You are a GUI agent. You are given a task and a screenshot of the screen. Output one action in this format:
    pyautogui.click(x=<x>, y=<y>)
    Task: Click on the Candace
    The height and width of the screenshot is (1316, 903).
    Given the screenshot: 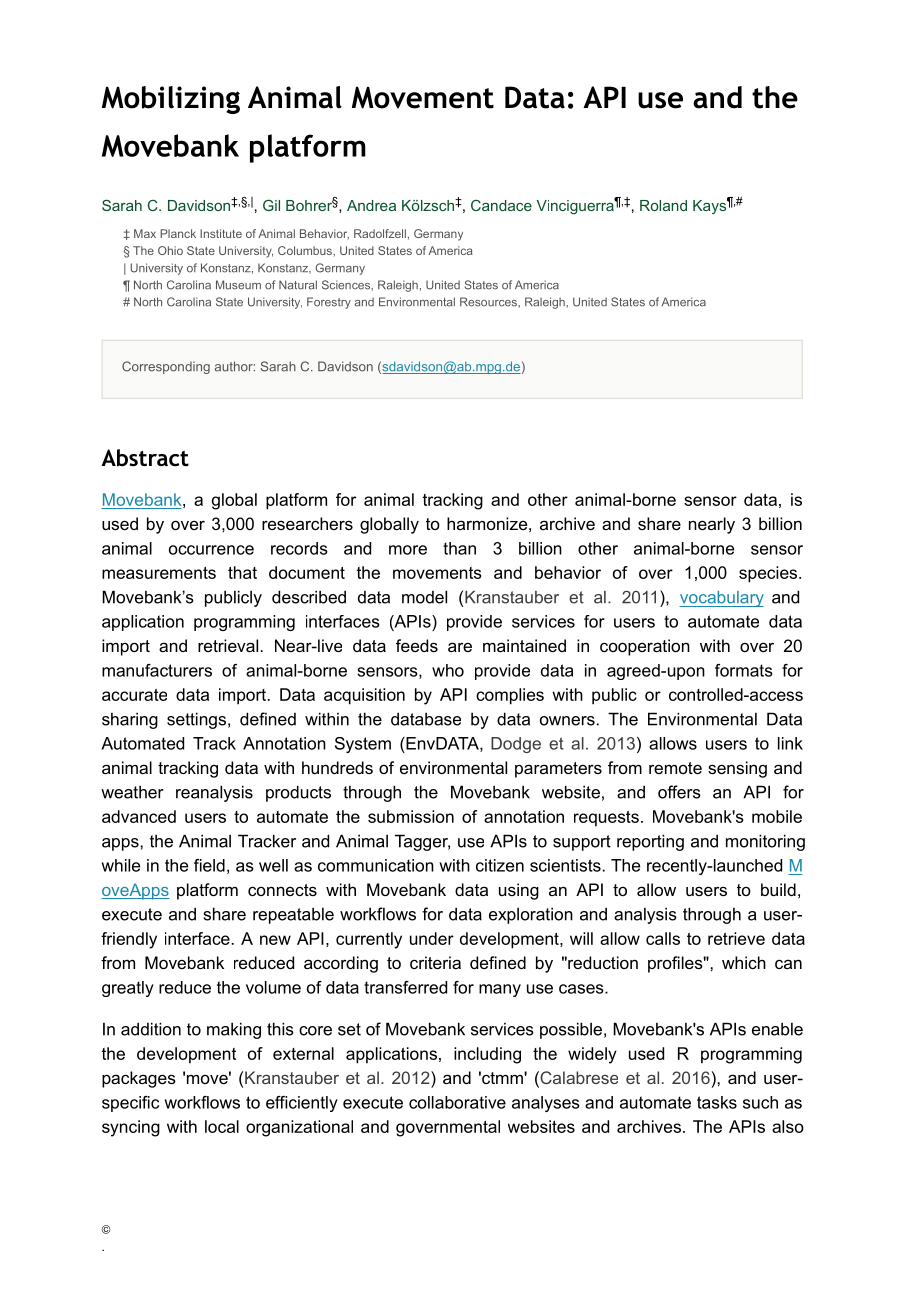 What is the action you would take?
    pyautogui.click(x=501, y=205)
